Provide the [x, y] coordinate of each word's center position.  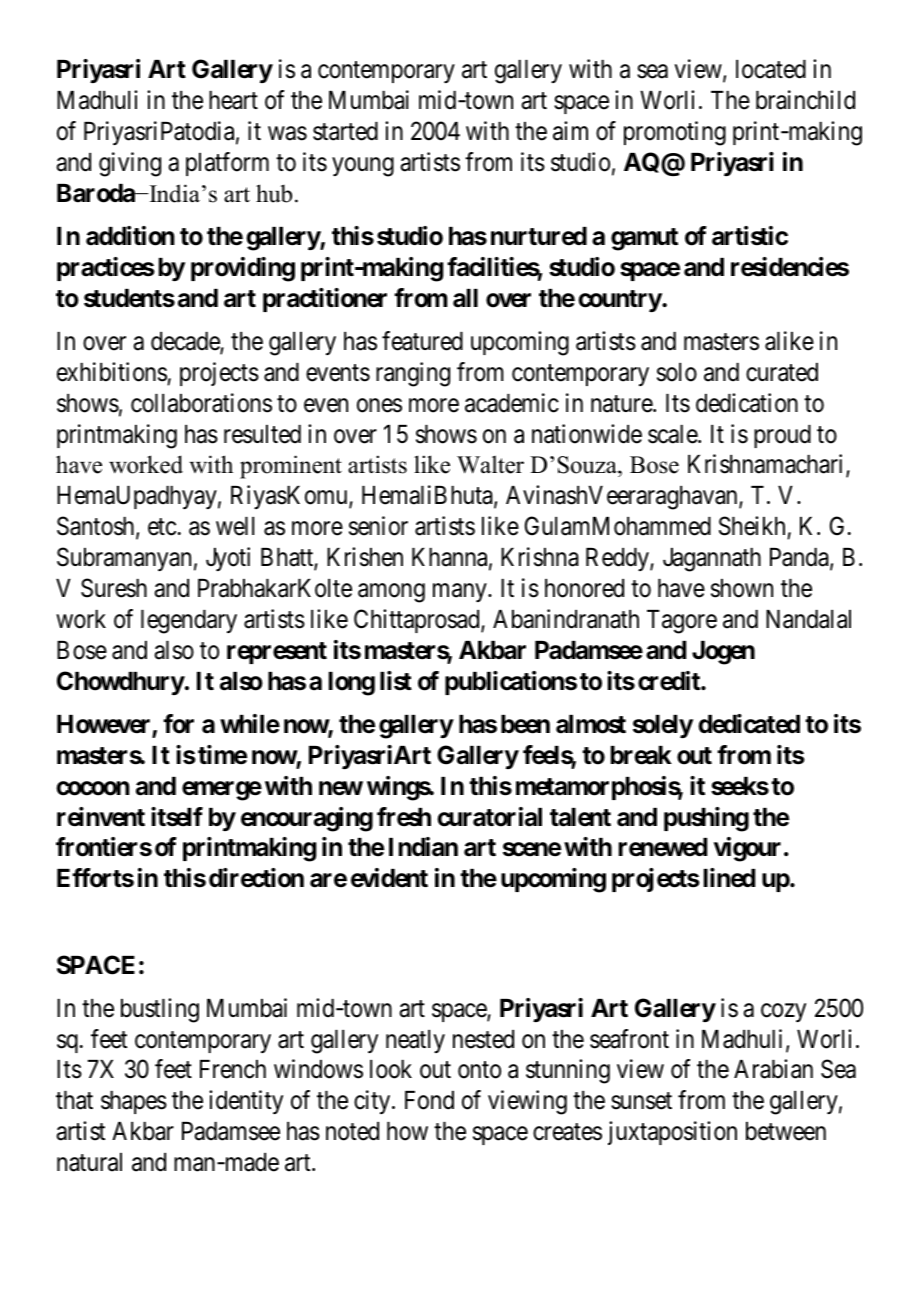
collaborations [201, 403]
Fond [429, 1100]
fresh [404, 817]
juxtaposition [672, 1133]
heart [233, 100]
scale [673, 434]
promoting [675, 133]
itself [177, 817]
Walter [490, 464]
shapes [134, 1102]
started [345, 131]
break [641, 755]
